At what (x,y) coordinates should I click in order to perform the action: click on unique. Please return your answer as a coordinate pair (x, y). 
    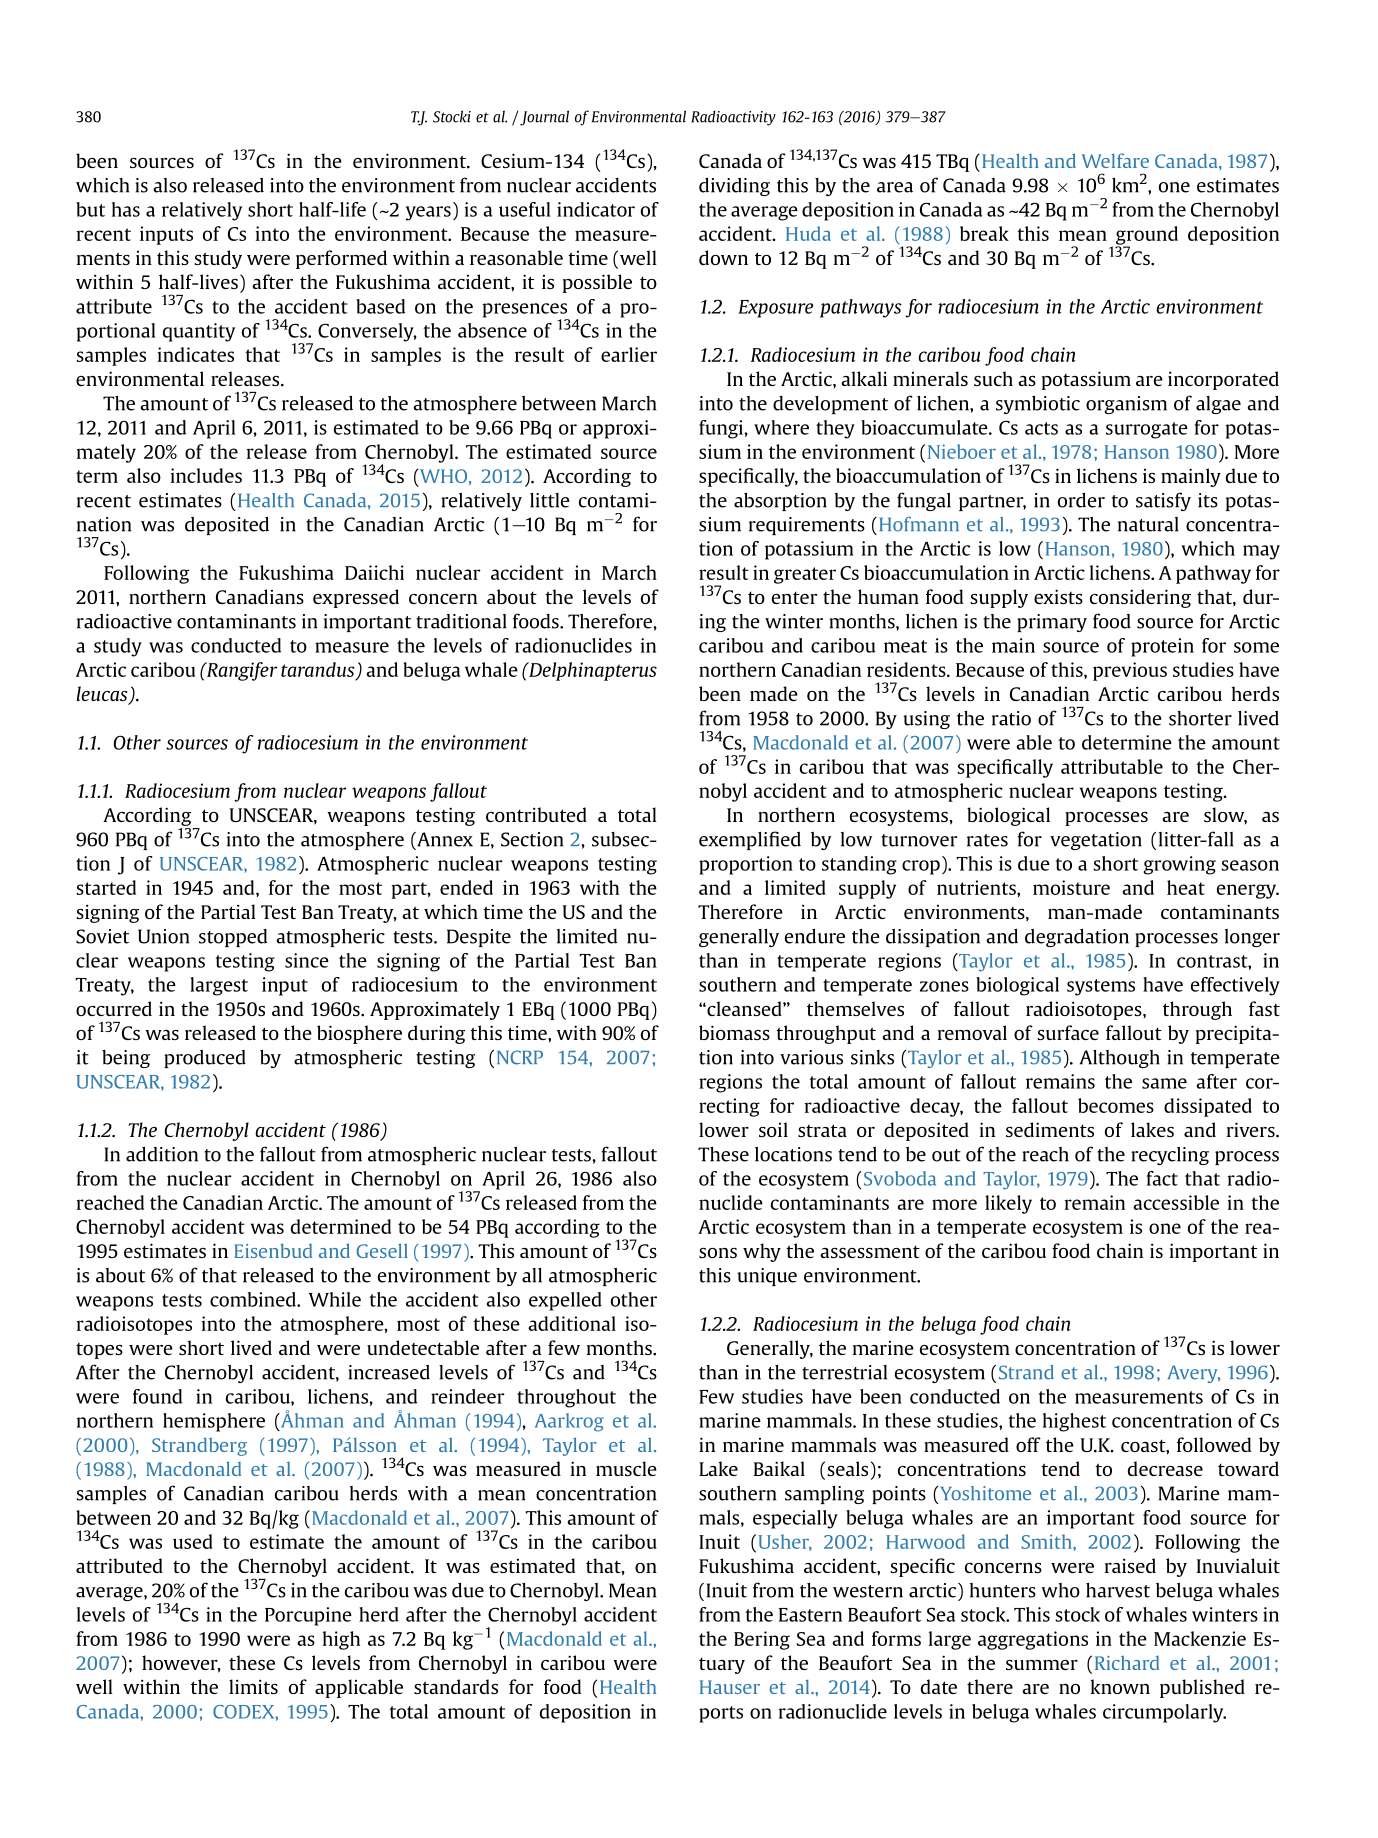
    Looking at the image, I should click on (767, 1277).
